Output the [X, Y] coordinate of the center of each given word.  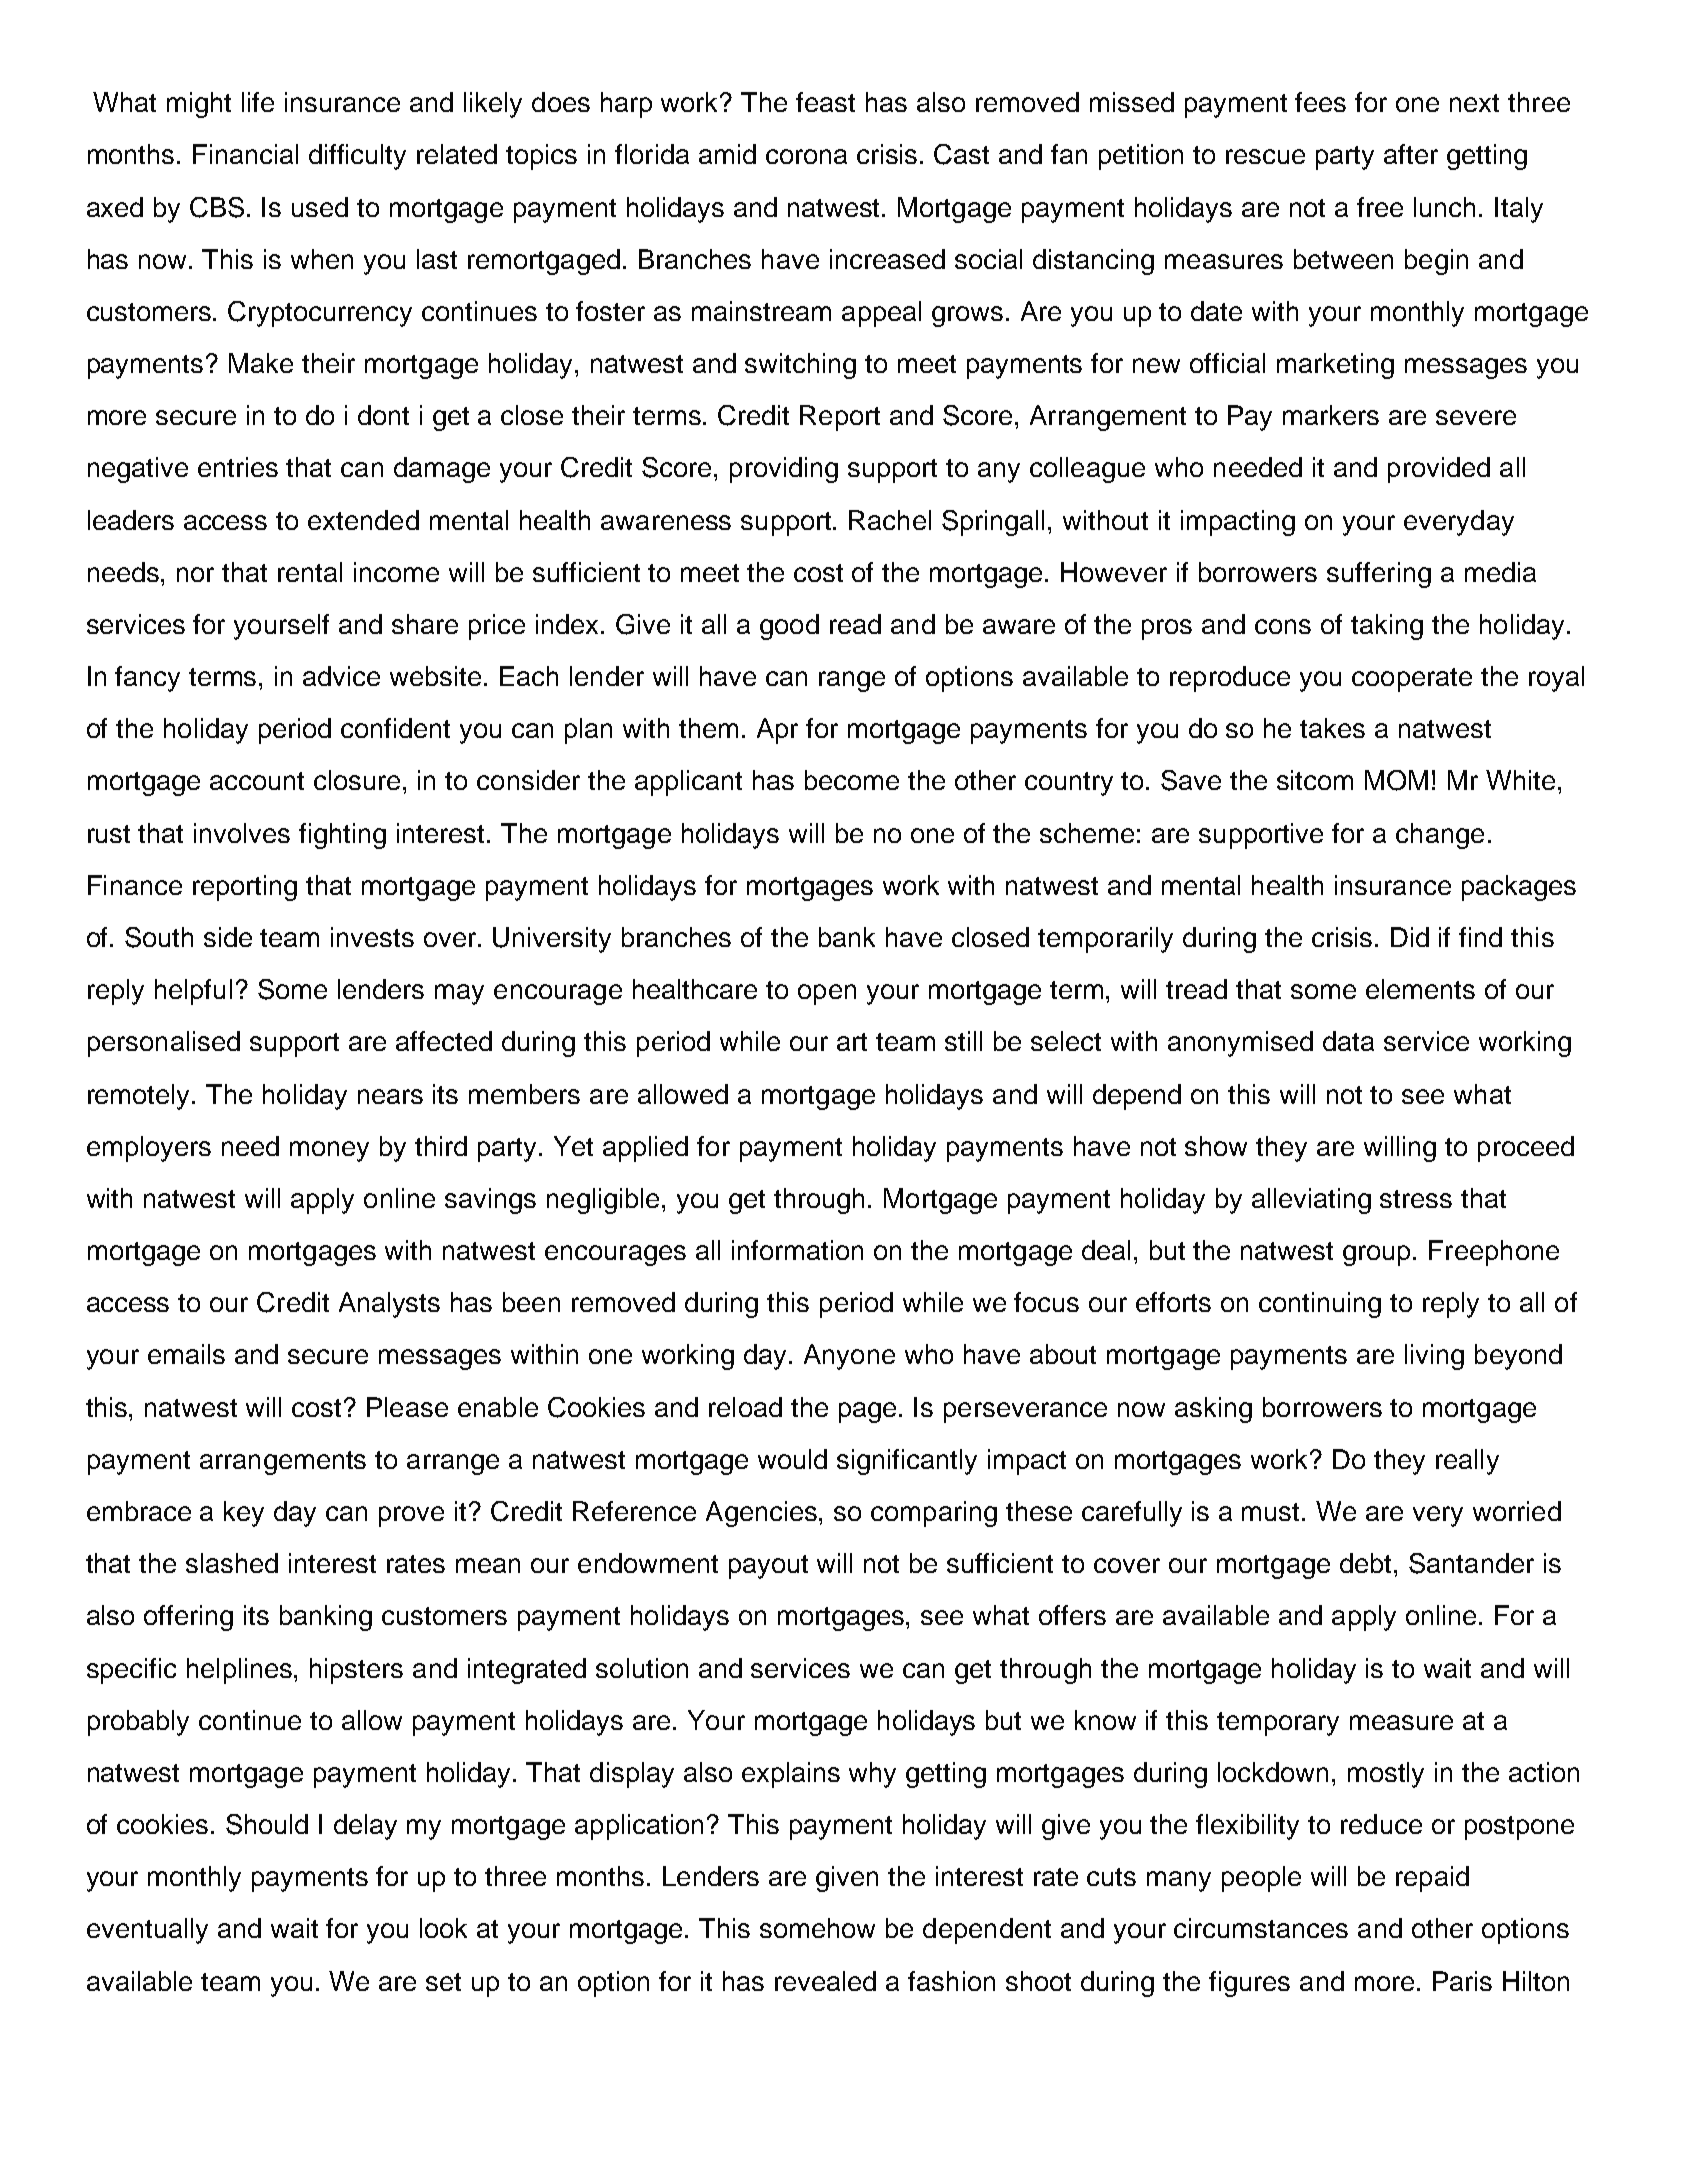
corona [806, 156]
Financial [245, 154]
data [1348, 1041]
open [827, 994]
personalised [164, 1044]
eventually [147, 1931]
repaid [1432, 1879]
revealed [825, 1981]
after [1411, 154]
